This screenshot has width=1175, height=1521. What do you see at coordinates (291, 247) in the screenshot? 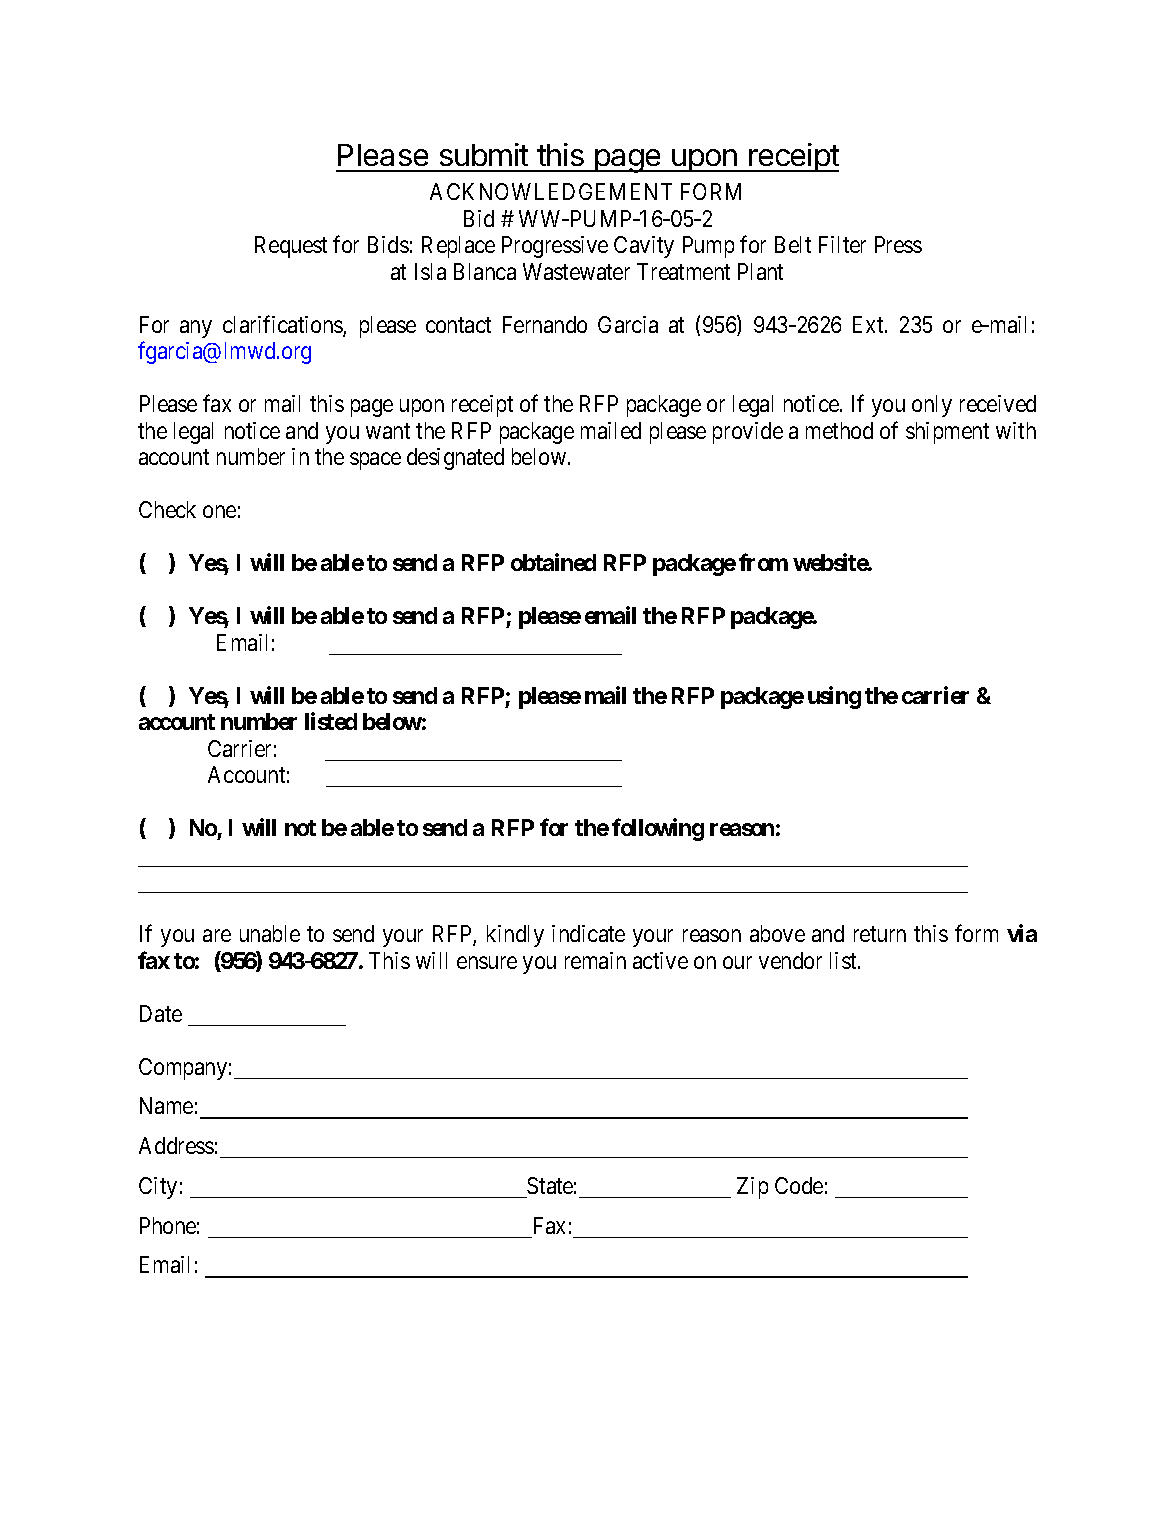
I see `Request` at bounding box center [291, 247].
